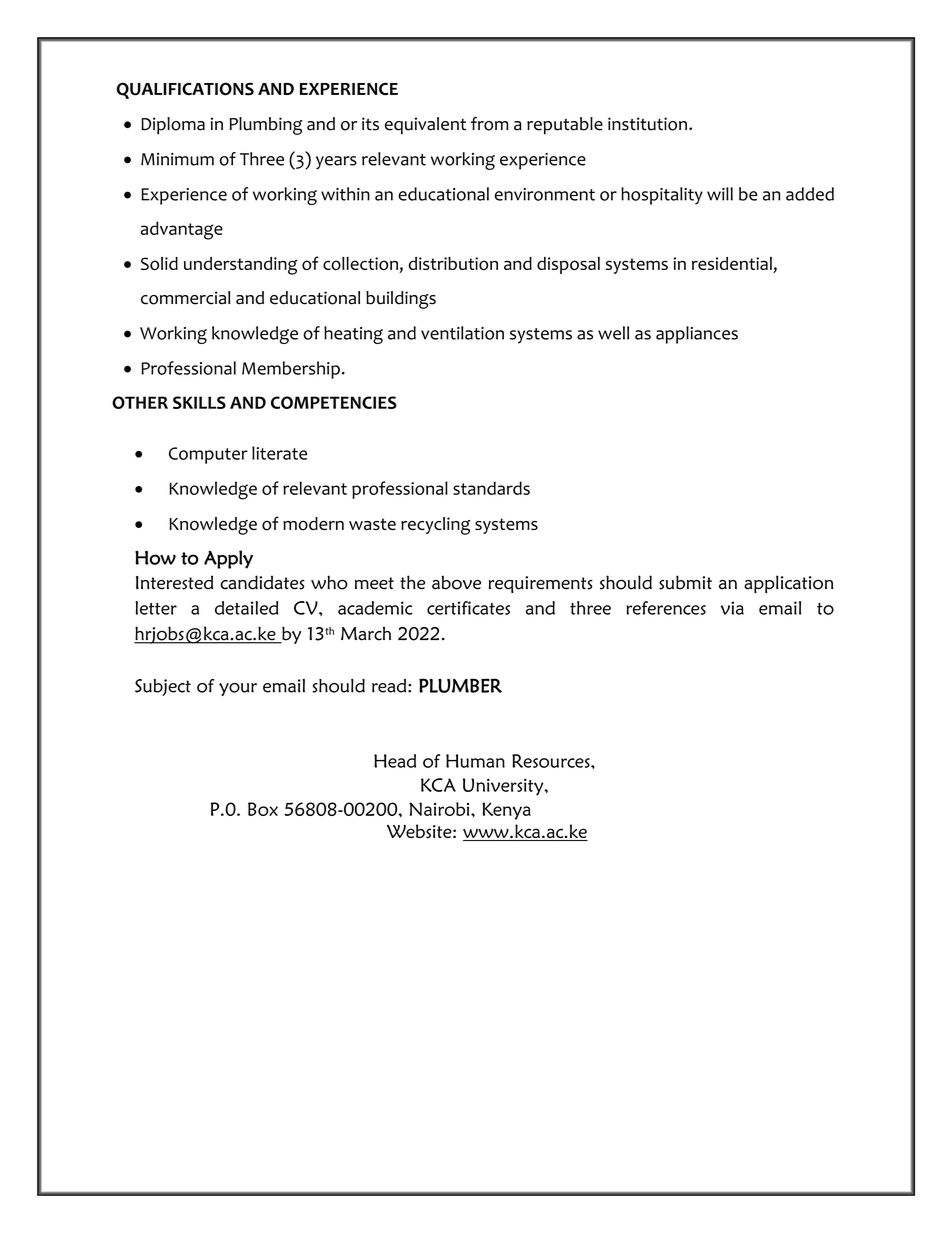  Describe the element at coordinates (263, 809) in the screenshot. I see `Box` at that location.
